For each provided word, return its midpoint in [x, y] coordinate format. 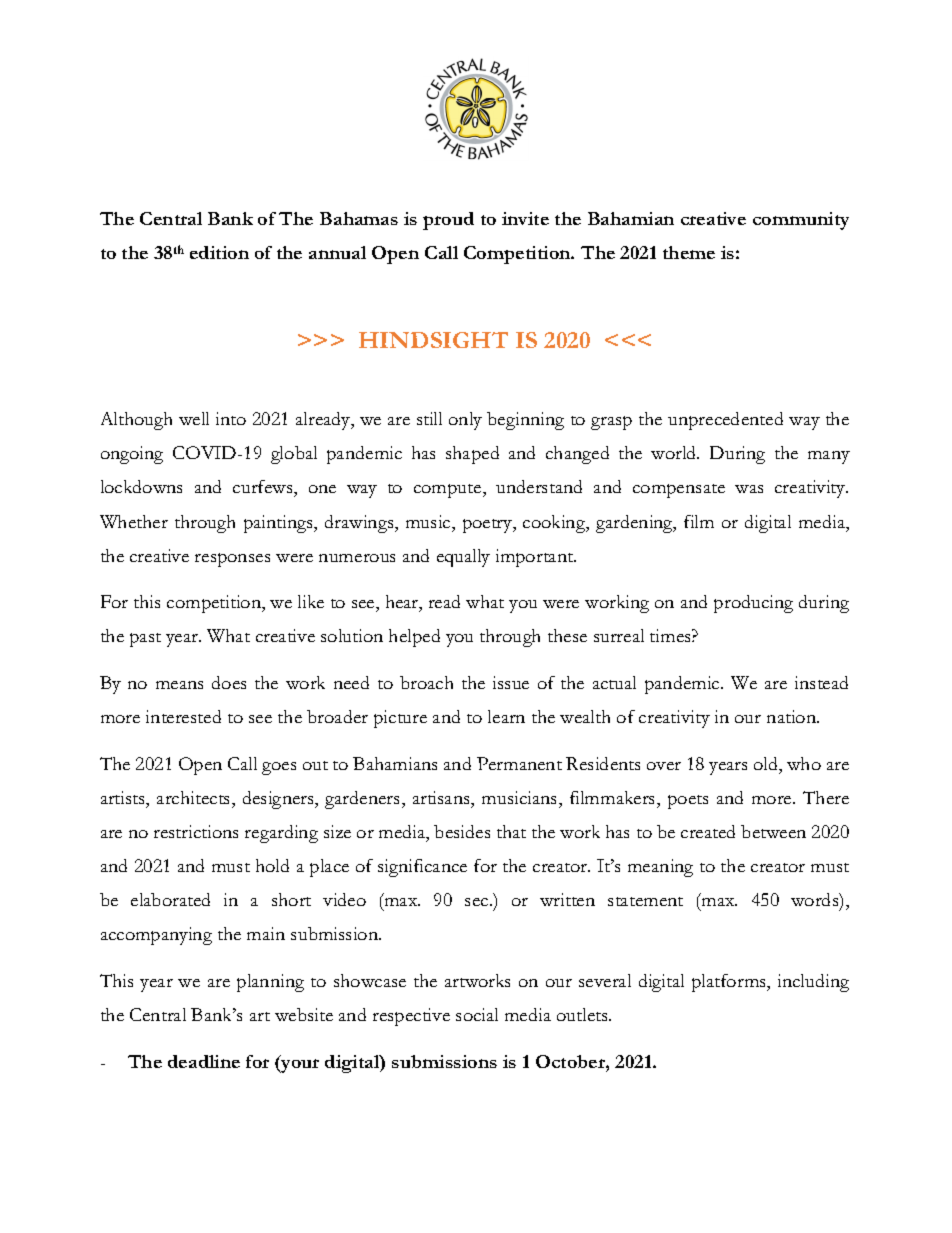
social [477, 1014]
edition [219, 252]
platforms [730, 983]
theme [689, 252]
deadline [204, 1061]
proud [448, 221]
